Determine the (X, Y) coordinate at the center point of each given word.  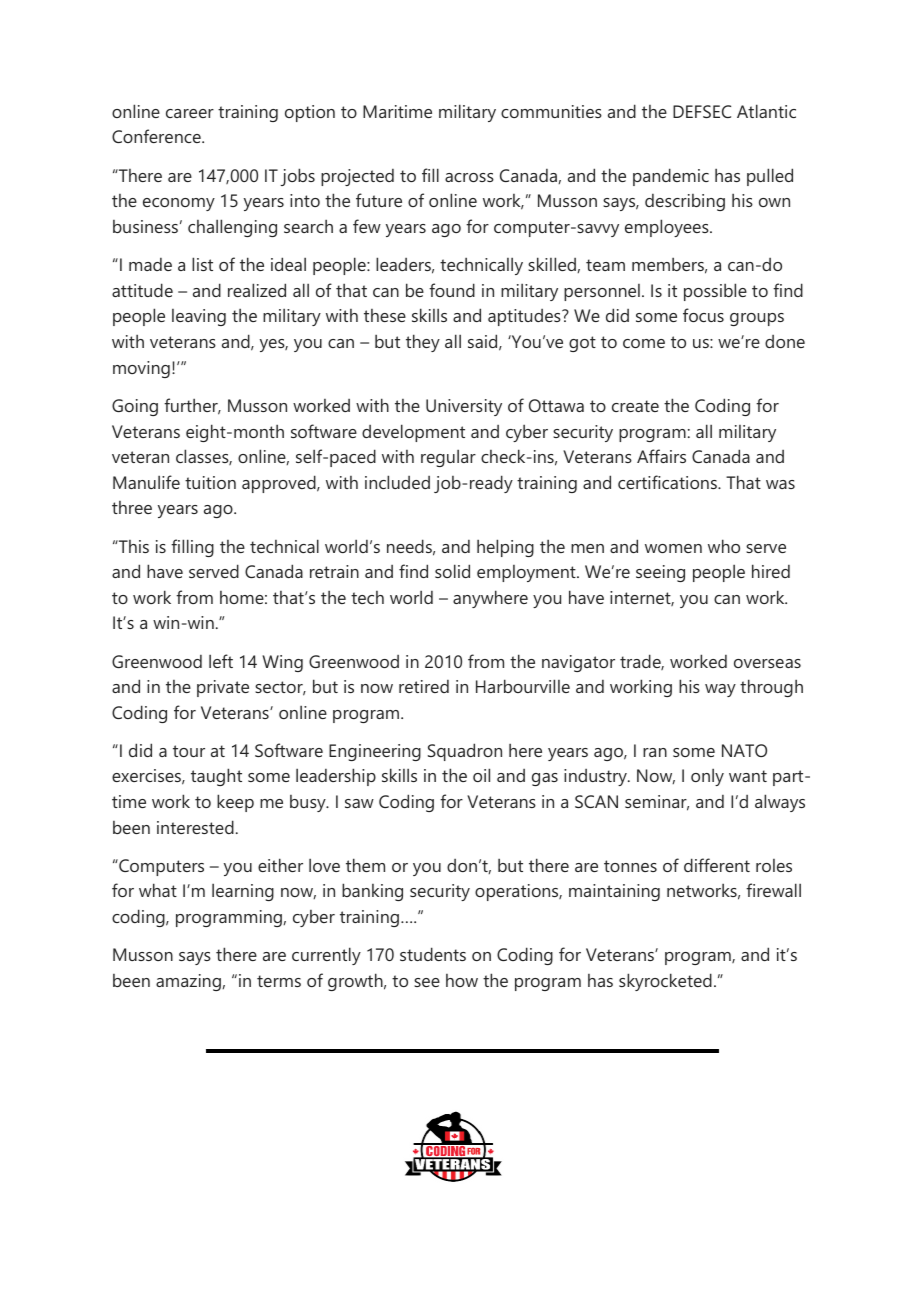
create (635, 406)
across (469, 177)
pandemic (671, 177)
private (223, 688)
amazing (188, 982)
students (433, 954)
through (771, 688)
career (190, 113)
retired (424, 686)
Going (135, 407)
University (464, 407)
